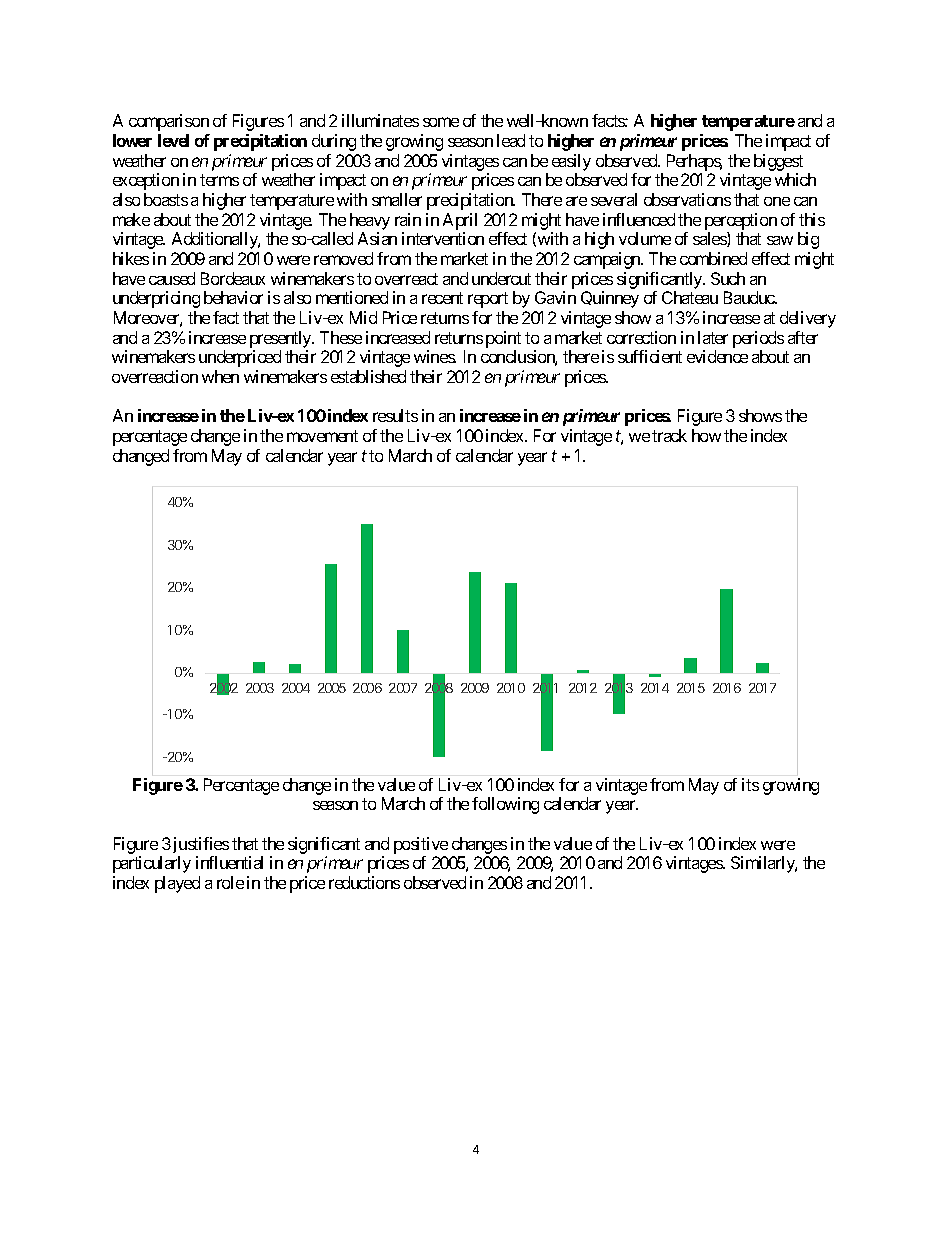 The image size is (952, 1233). What do you see at coordinates (173, 140) in the image?
I see `level` at bounding box center [173, 140].
